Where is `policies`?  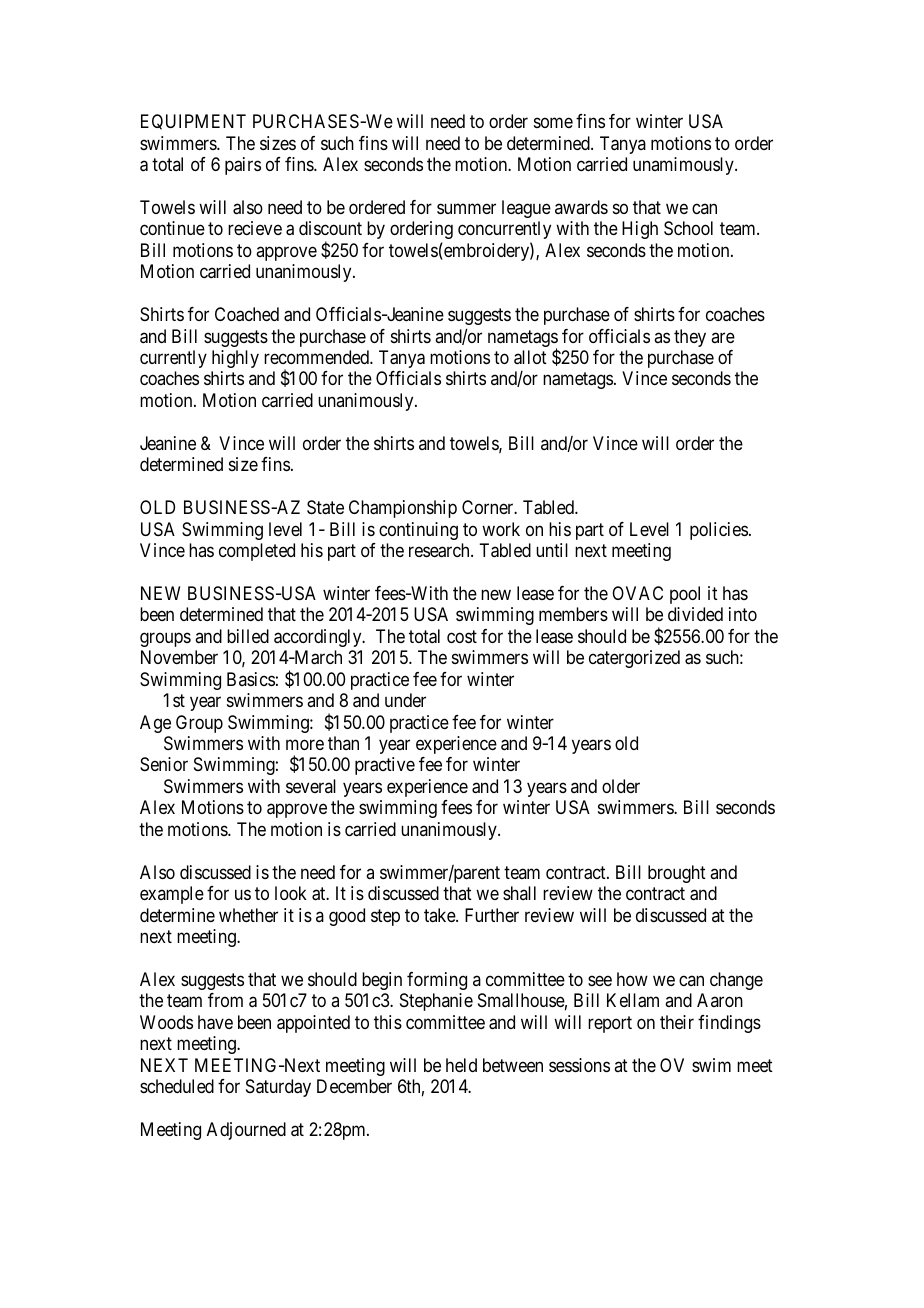
policies is located at coordinates (719, 531).
